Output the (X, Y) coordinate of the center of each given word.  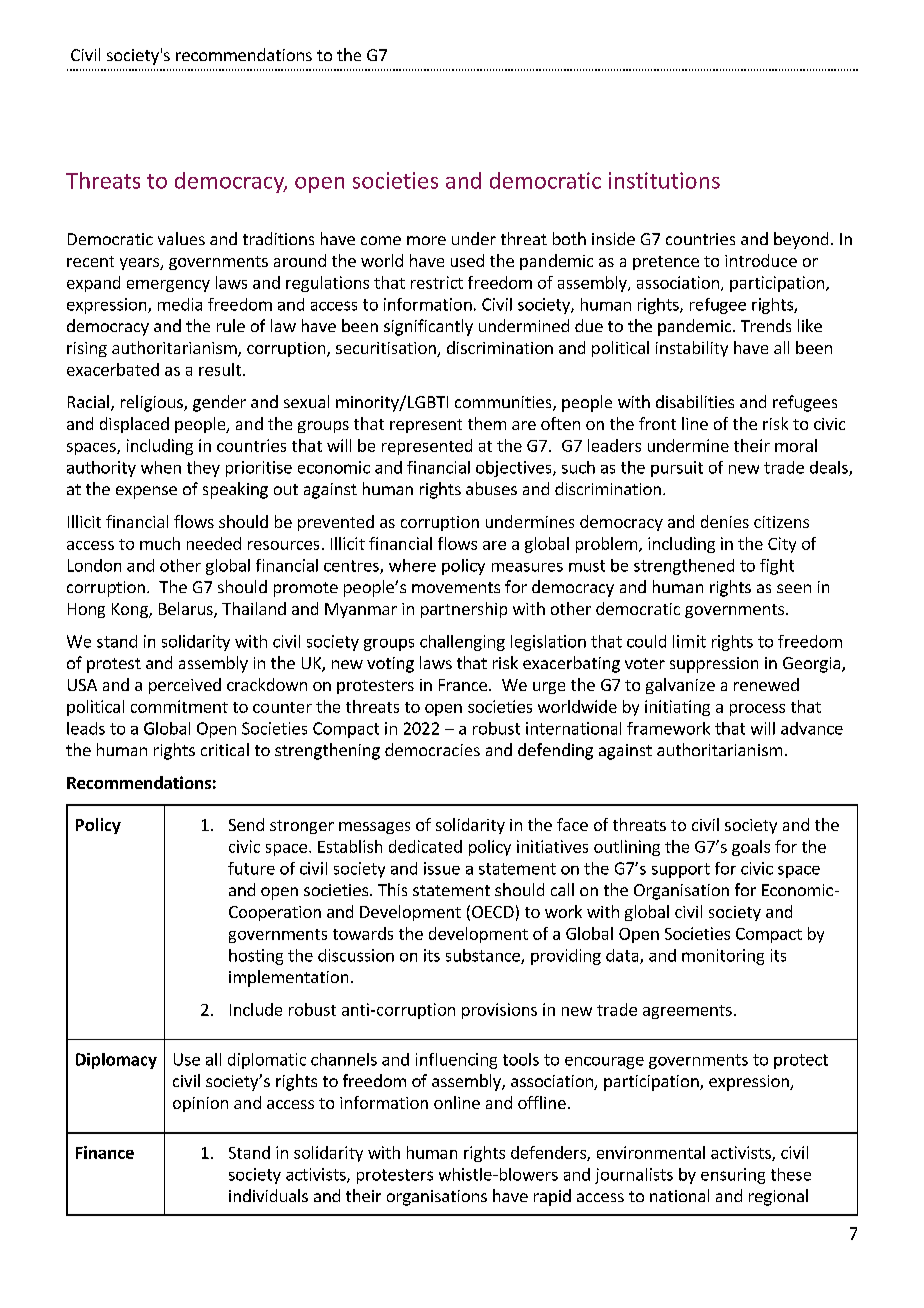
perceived (185, 686)
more (426, 240)
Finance (105, 1152)
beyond (801, 240)
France (463, 685)
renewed (766, 684)
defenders (549, 1153)
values (181, 238)
